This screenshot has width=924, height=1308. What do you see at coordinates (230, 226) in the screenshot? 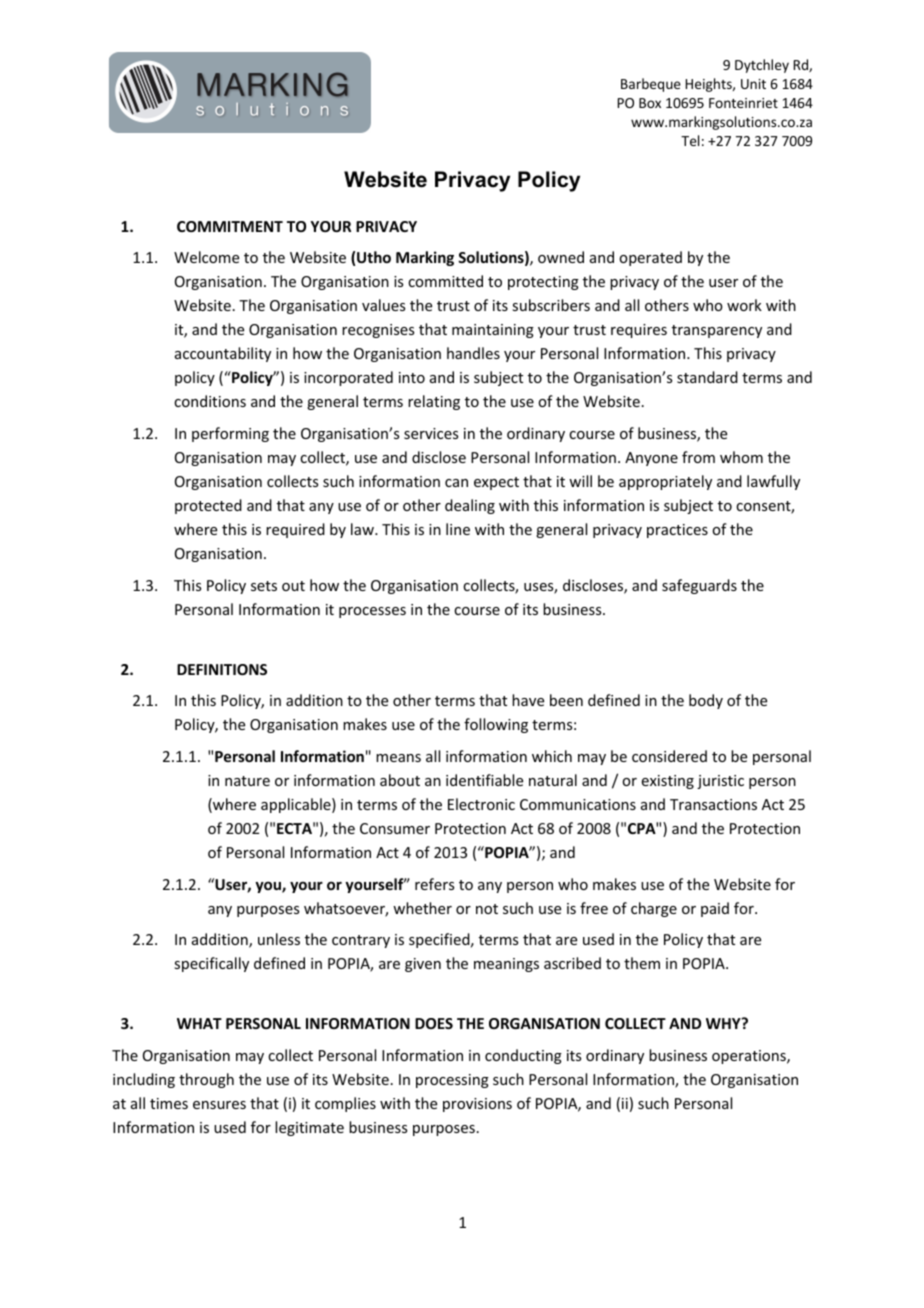
I see `COMMITMENT` at bounding box center [230, 226].
